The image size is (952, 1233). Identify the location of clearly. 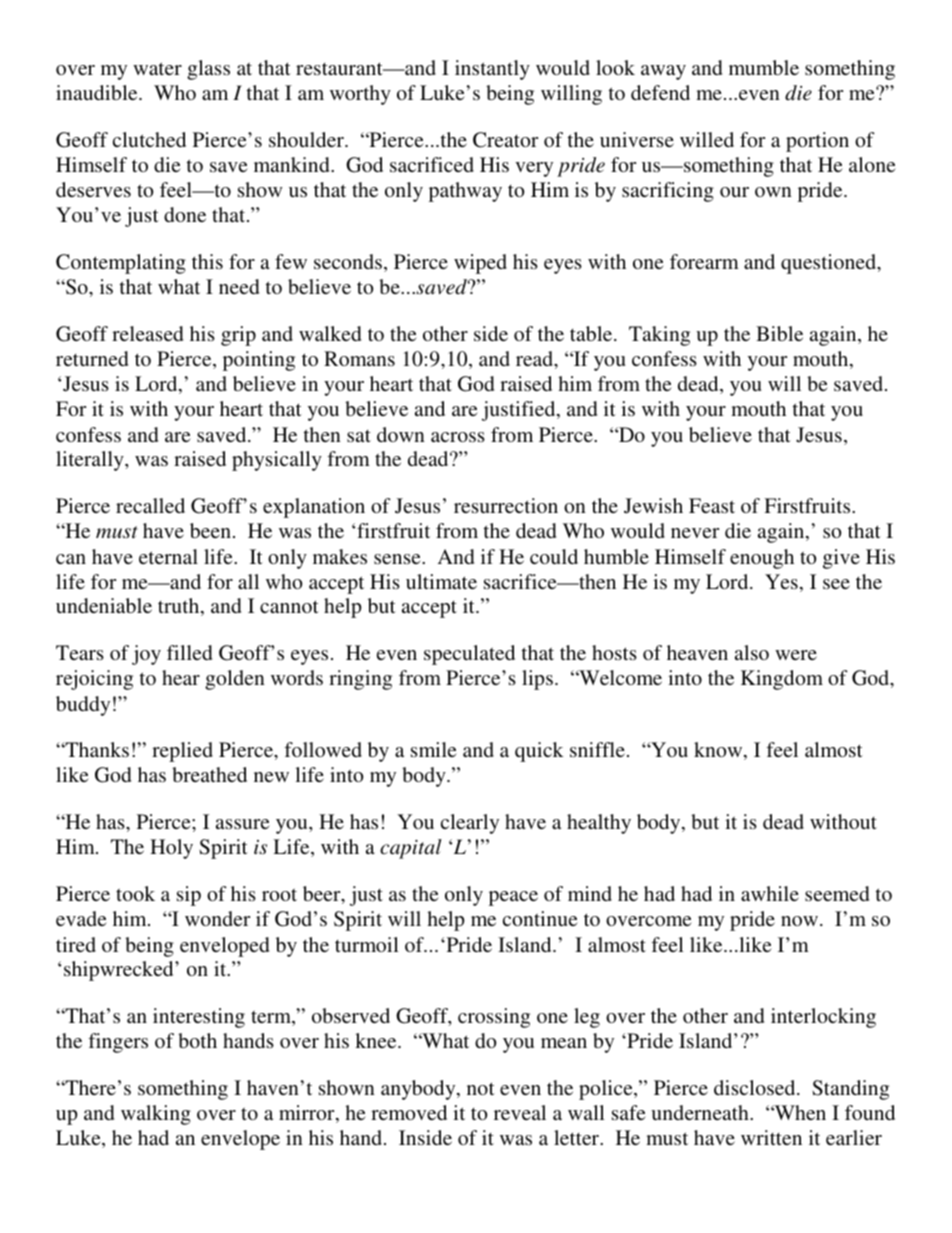
(470, 824).
